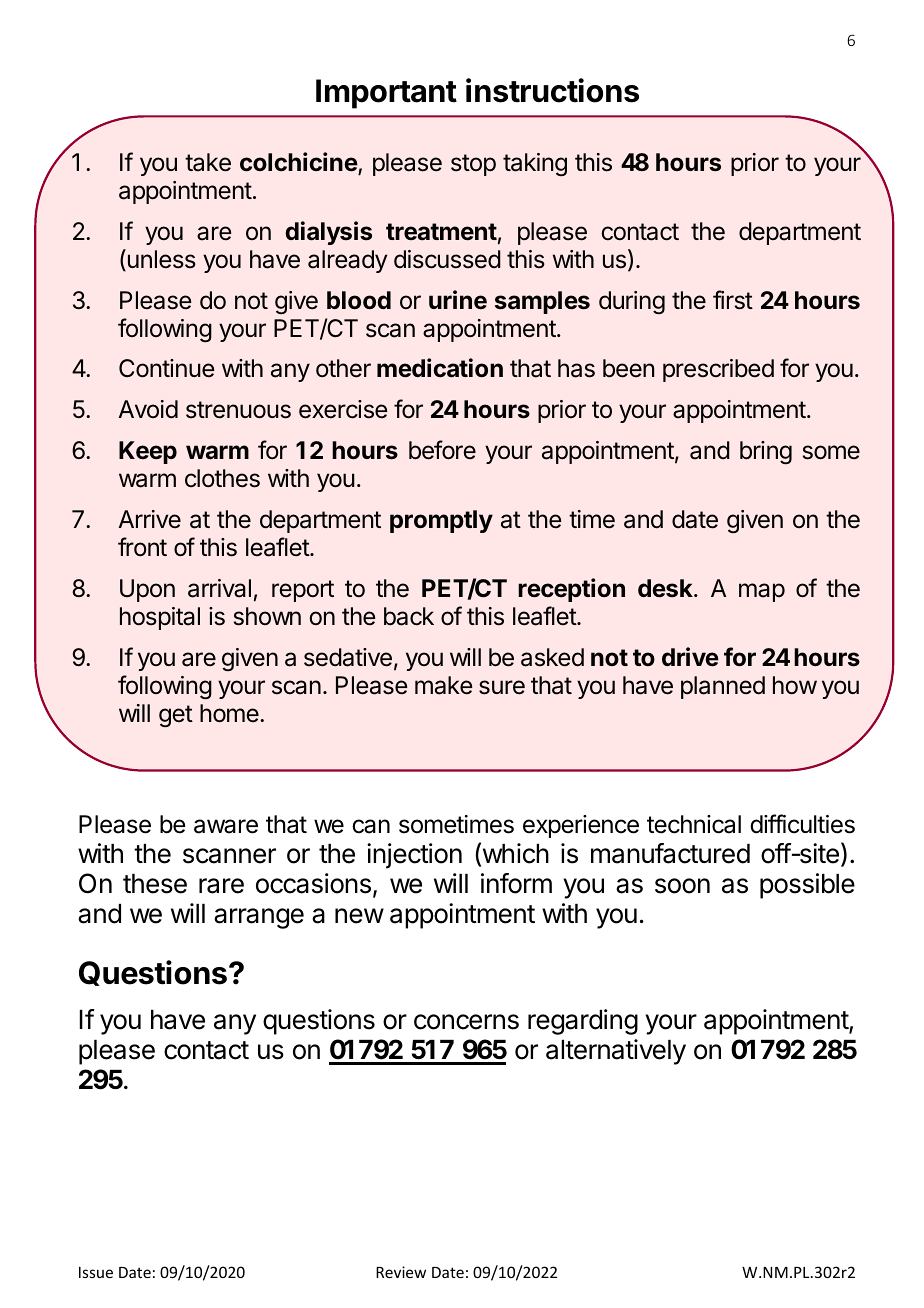 The width and height of the page is (924, 1308). I want to click on Issue, so click(96, 1272).
